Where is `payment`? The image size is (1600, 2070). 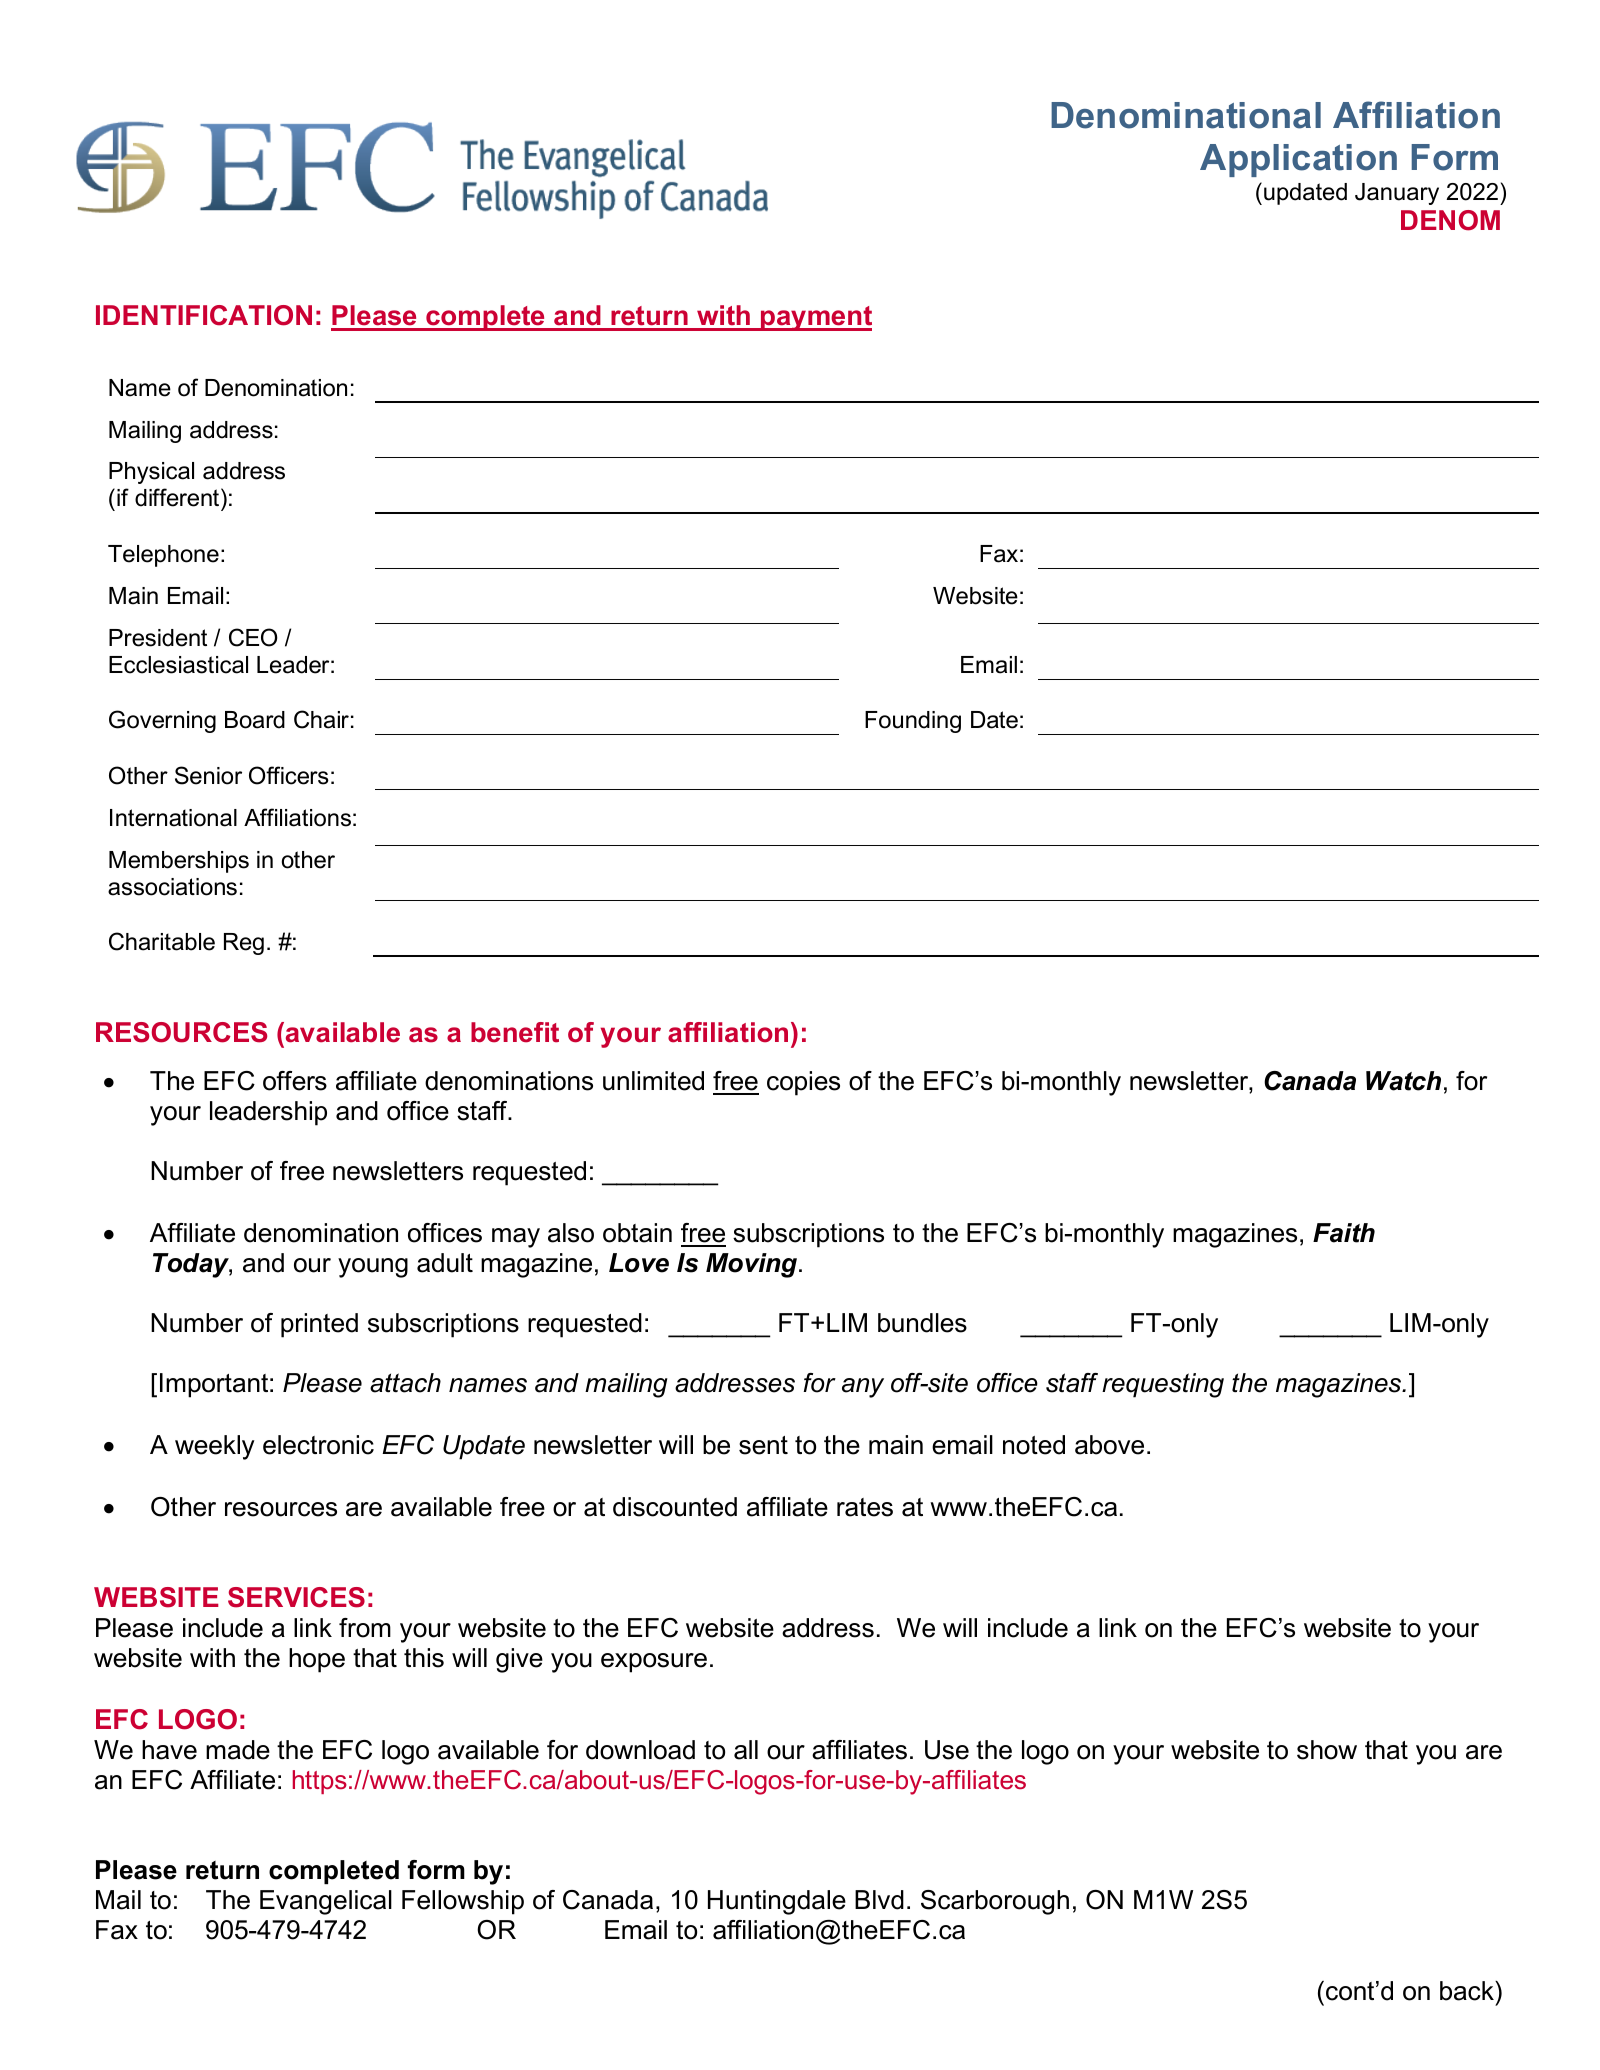 payment is located at coordinates (815, 318).
